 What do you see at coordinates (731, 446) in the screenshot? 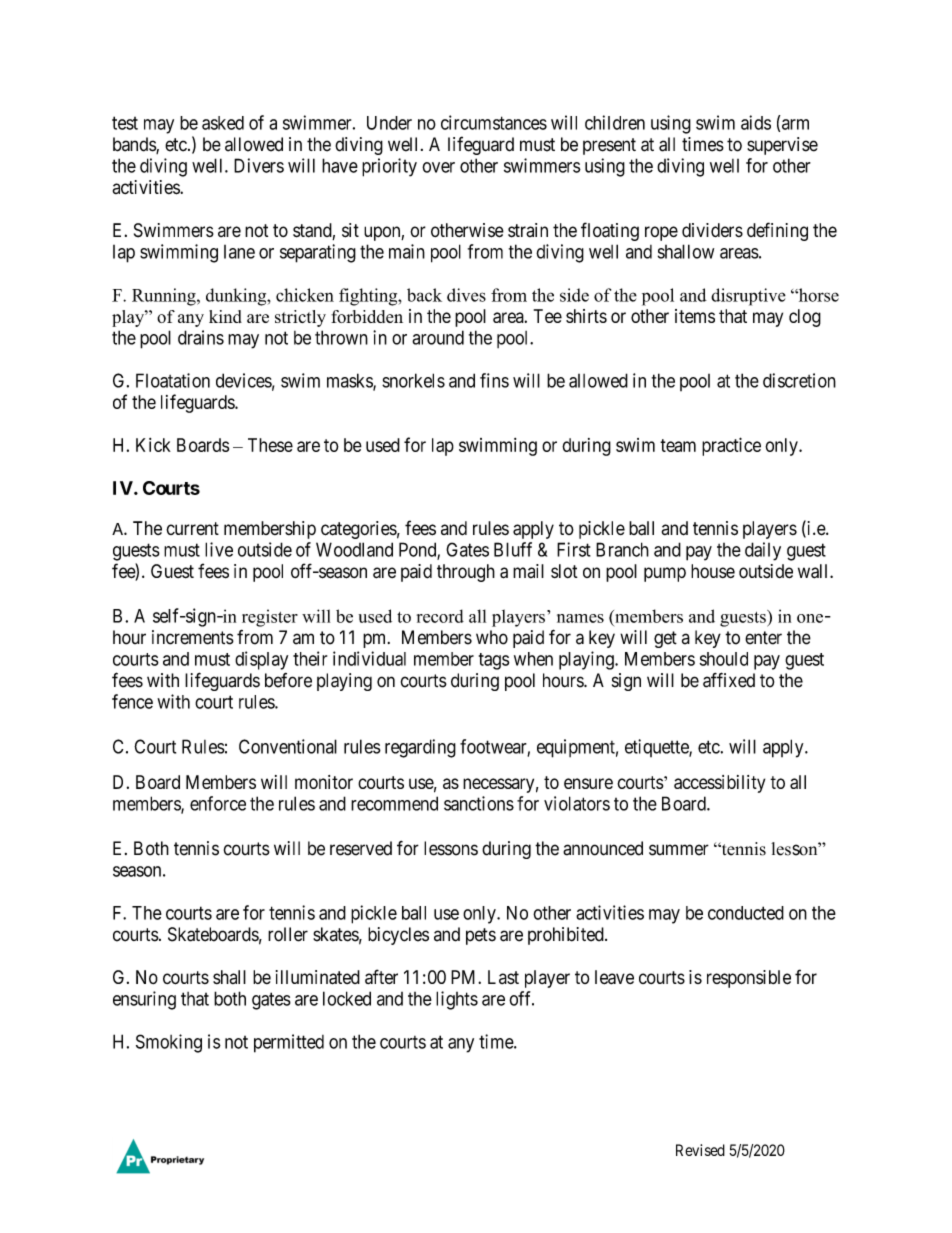
I see `practice` at bounding box center [731, 446].
